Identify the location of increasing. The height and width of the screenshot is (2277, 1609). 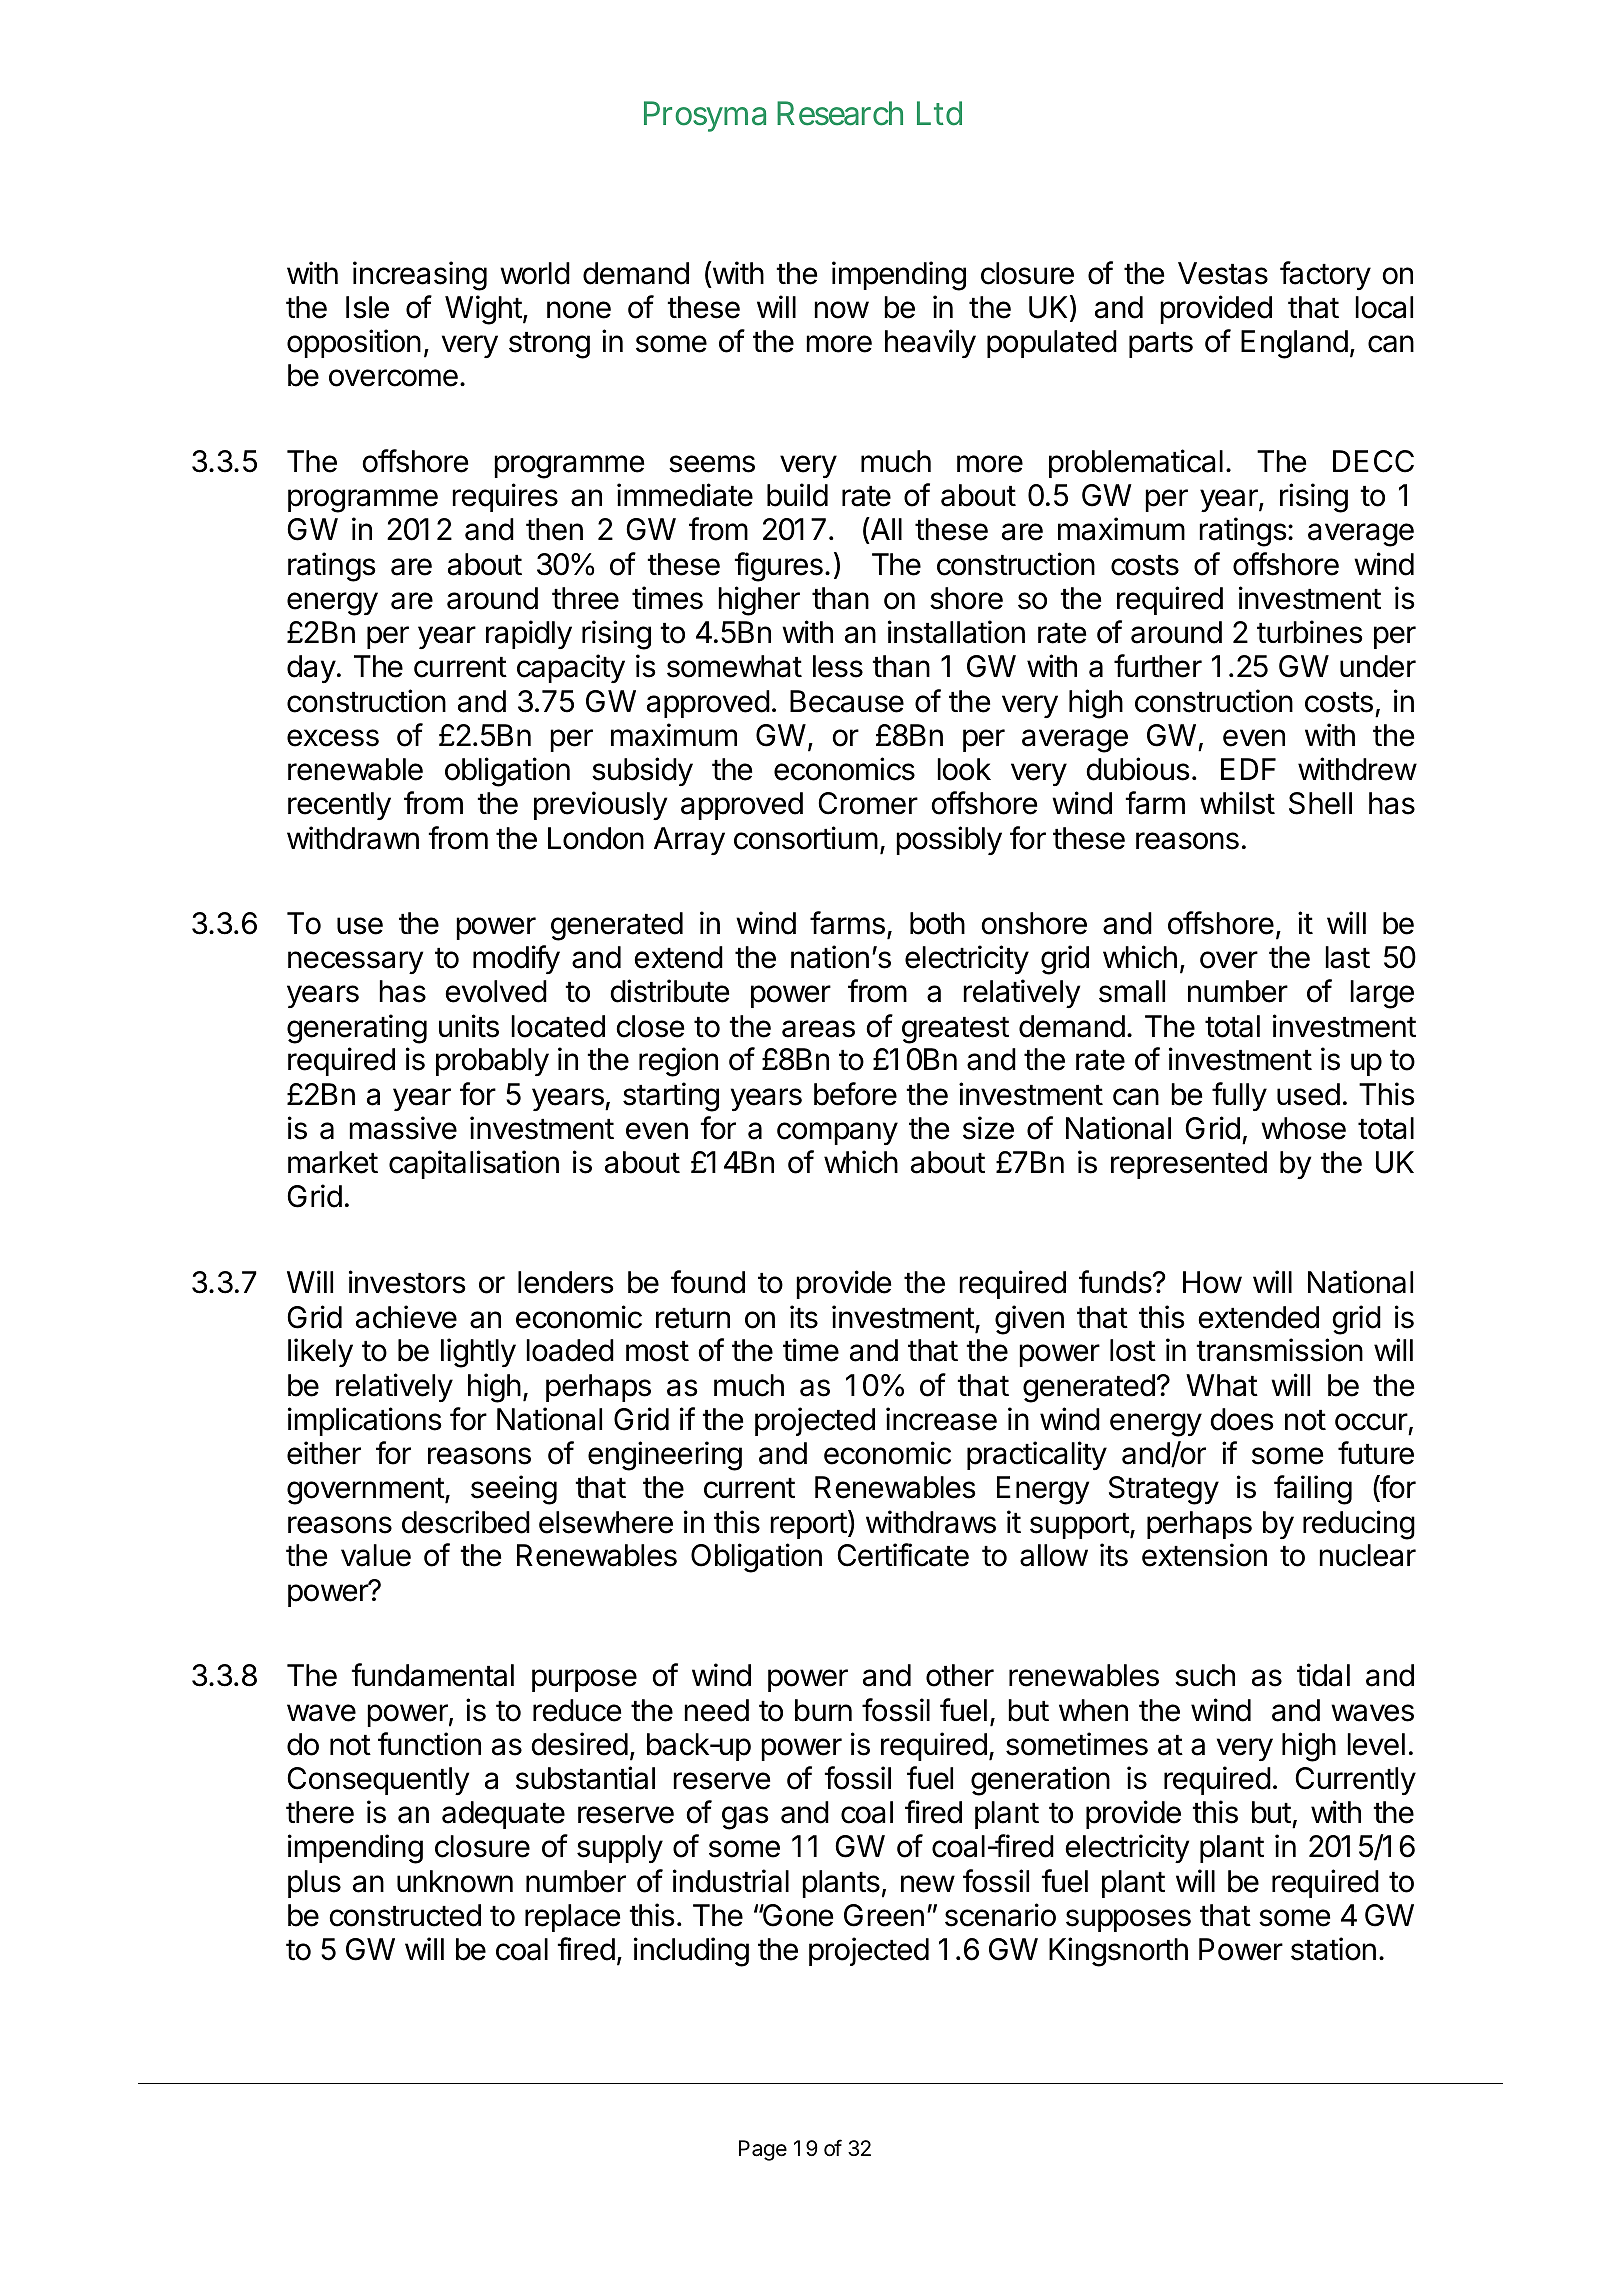
(420, 276).
